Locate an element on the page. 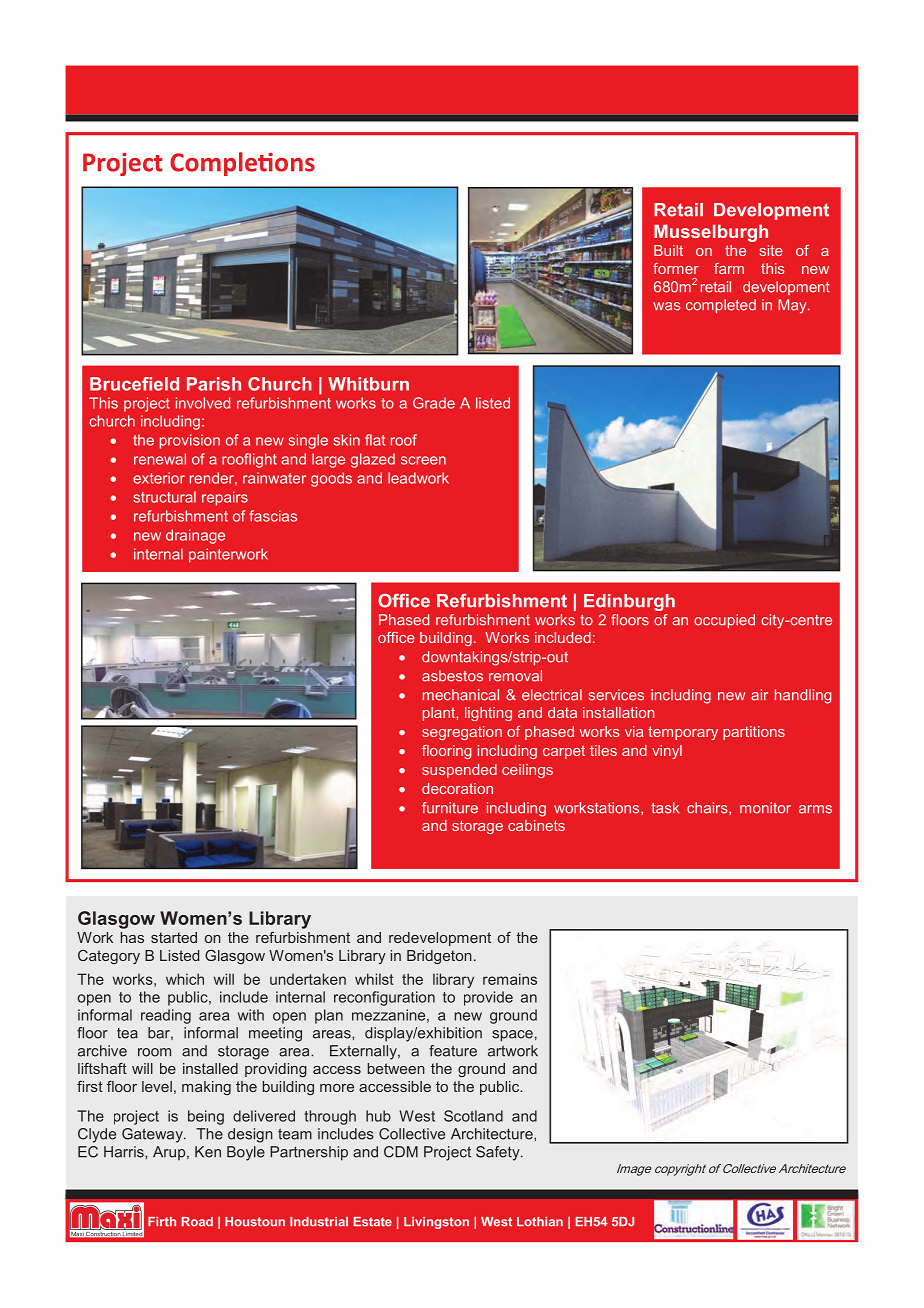  Firth is located at coordinates (162, 1222).
